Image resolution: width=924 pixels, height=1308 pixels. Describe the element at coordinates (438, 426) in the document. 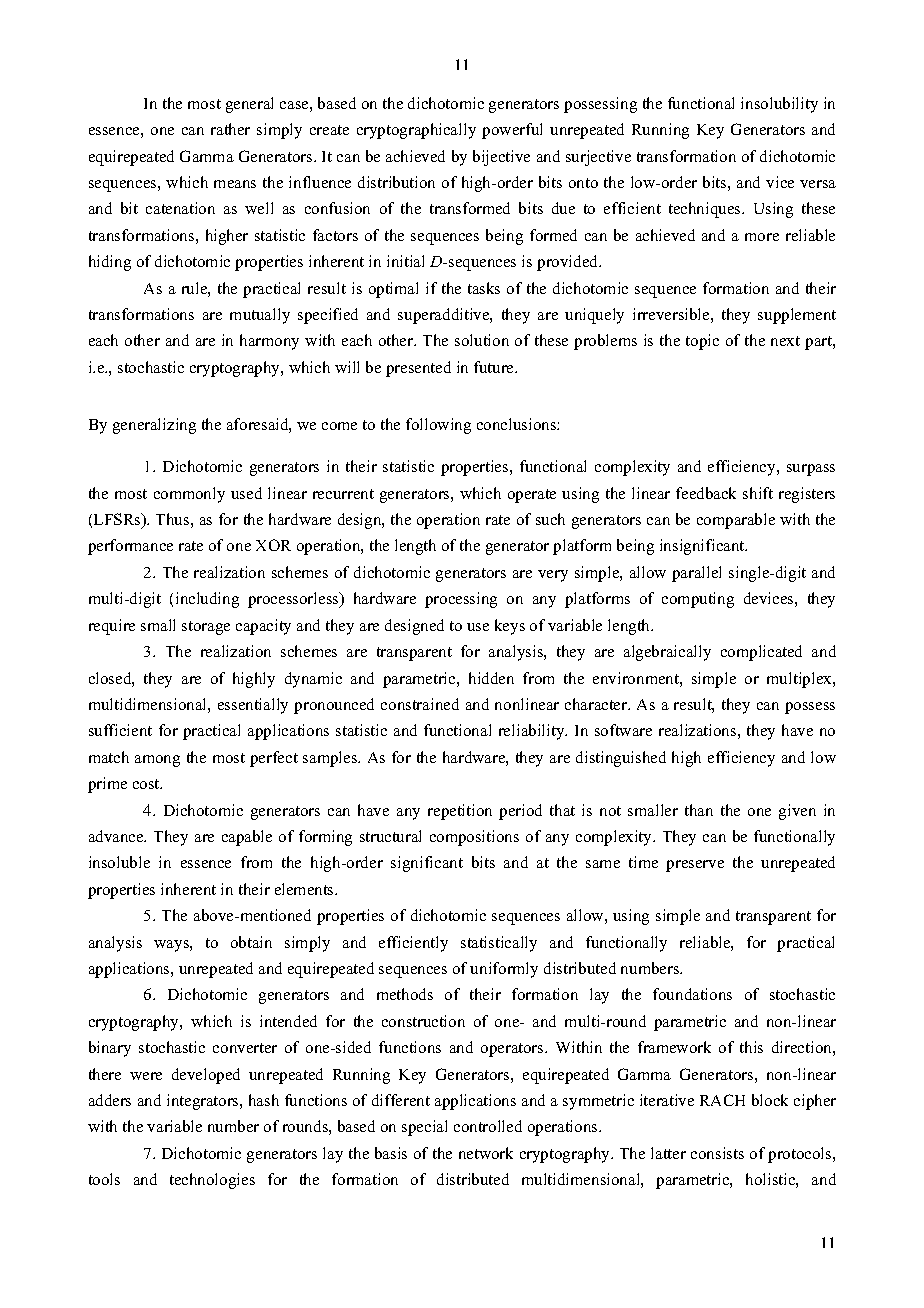

I see `following` at that location.
